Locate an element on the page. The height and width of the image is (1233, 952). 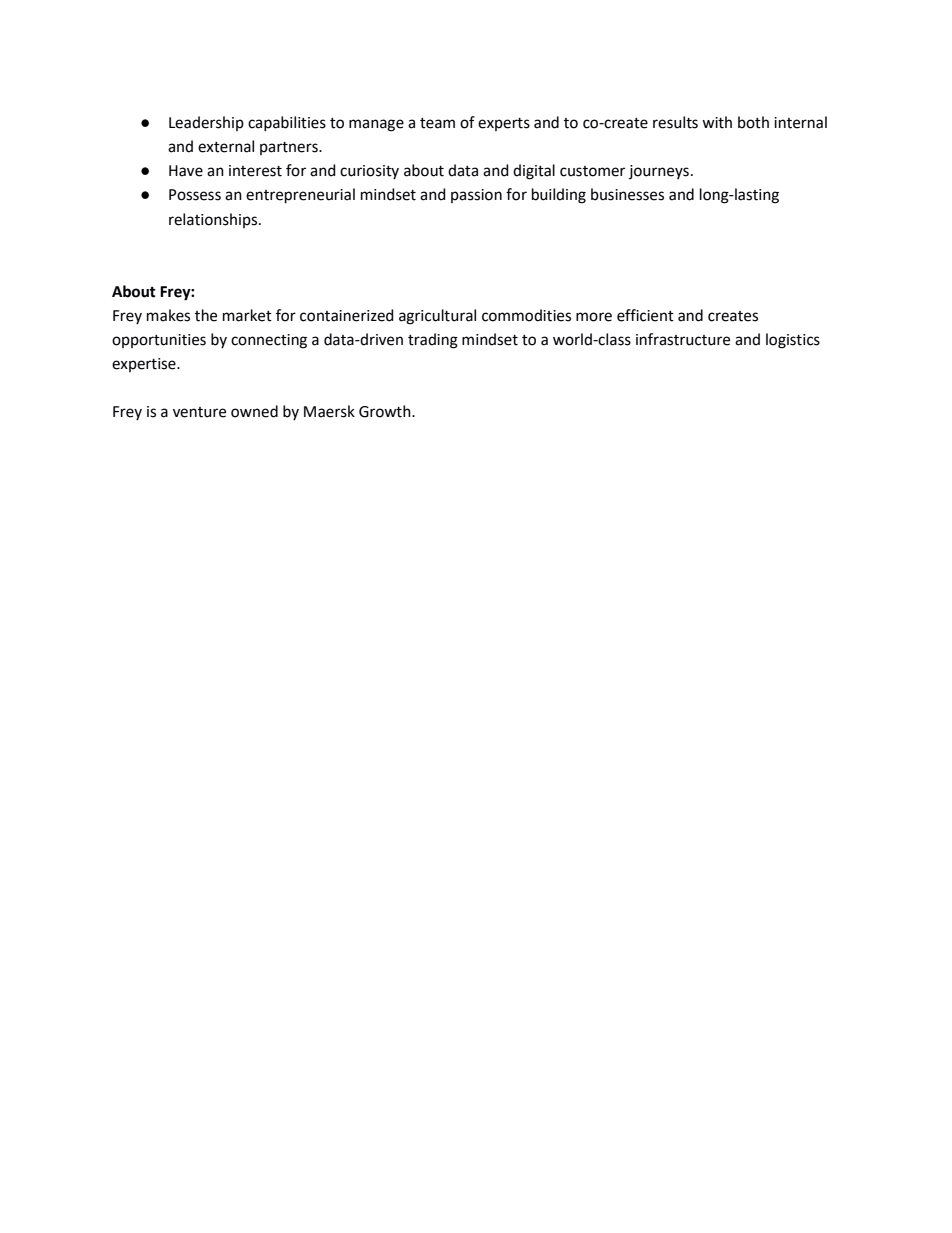
logistics is located at coordinates (793, 341).
